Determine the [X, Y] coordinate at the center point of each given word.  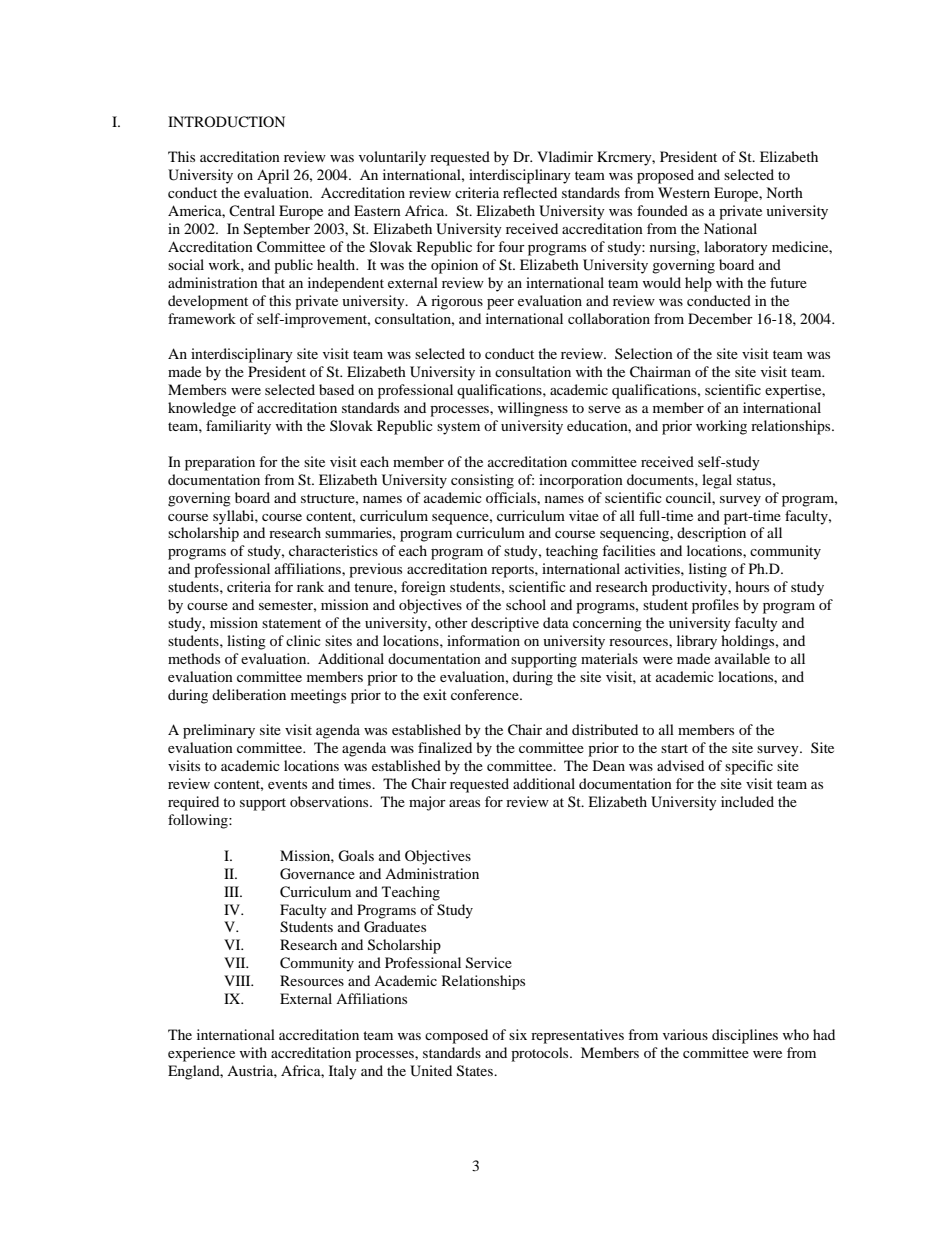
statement [291, 623]
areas [464, 803]
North [784, 192]
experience [201, 1054]
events [287, 784]
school [526, 604]
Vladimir [565, 156]
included [747, 801]
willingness [533, 409]
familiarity [238, 427]
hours [752, 586]
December [720, 318]
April [273, 176]
